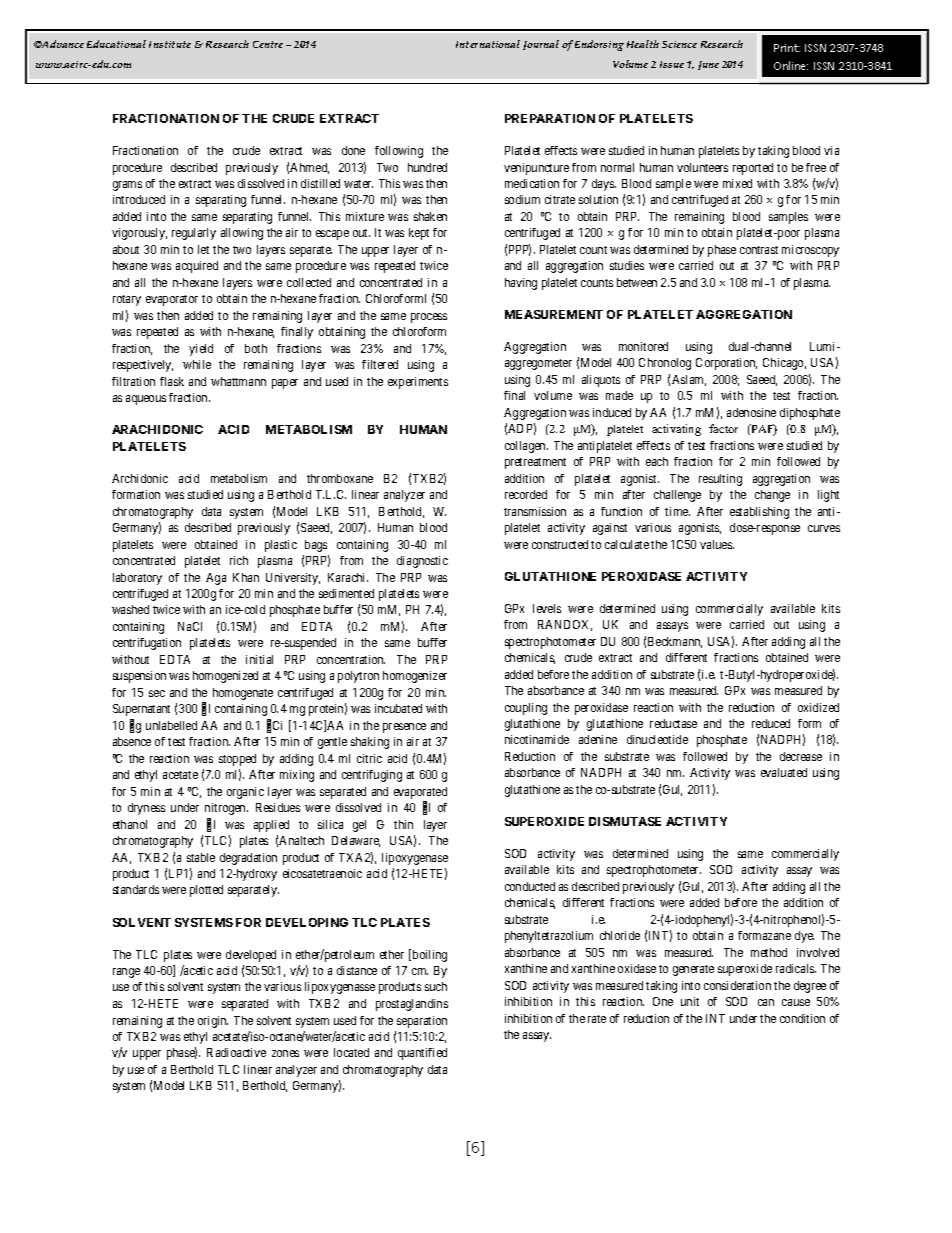  What do you see at coordinates (197, 267) in the image?
I see `acquired` at bounding box center [197, 267].
